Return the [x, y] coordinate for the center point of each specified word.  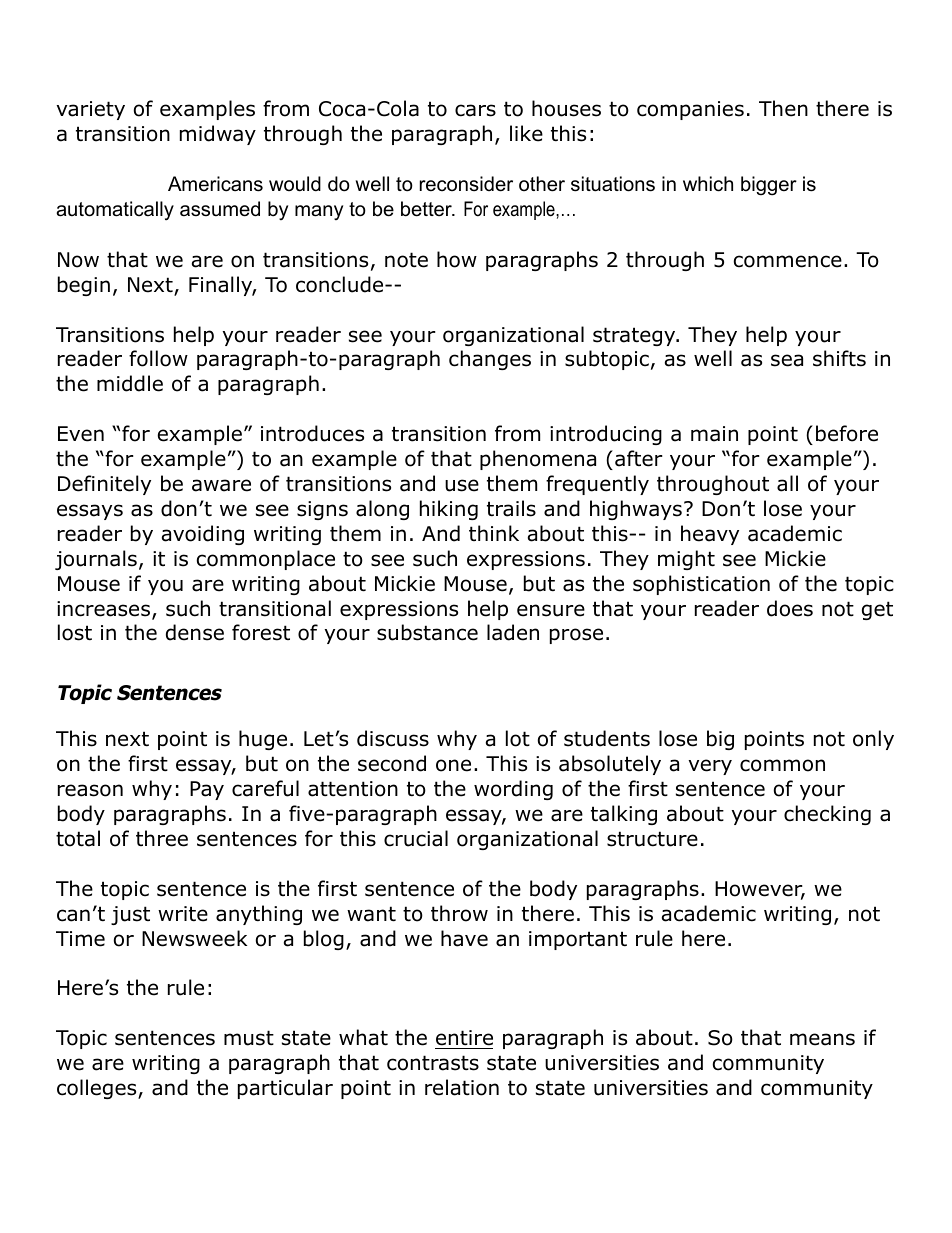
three [162, 838]
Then [783, 108]
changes [490, 360]
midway [218, 135]
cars [475, 110]
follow [158, 358]
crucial [416, 838]
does [790, 608]
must [249, 1038]
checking [827, 815]
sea [787, 360]
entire [464, 1038]
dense [195, 632]
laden [513, 632]
